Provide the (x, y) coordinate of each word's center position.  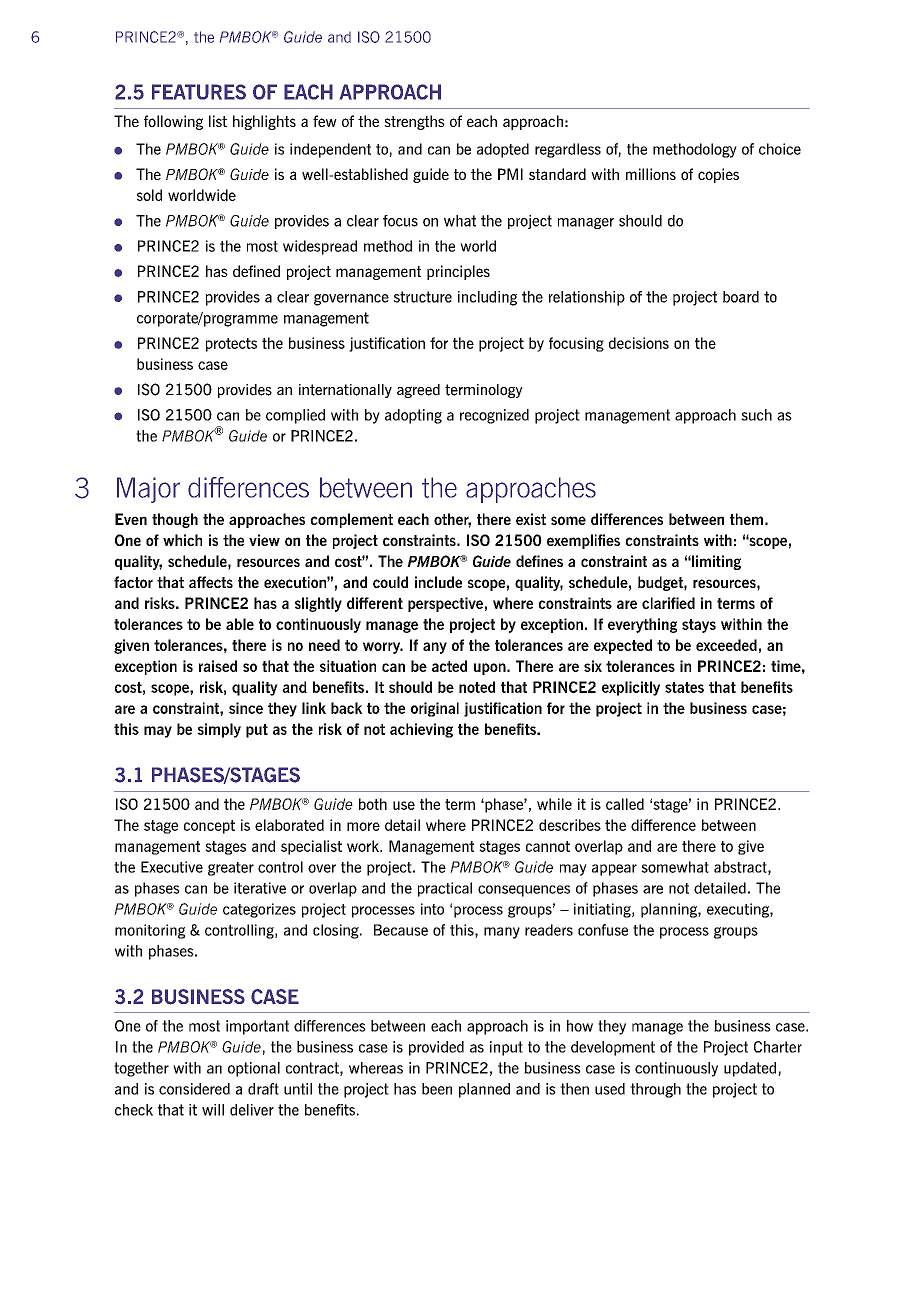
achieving (421, 730)
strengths (414, 122)
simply (219, 730)
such (756, 415)
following (173, 122)
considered (194, 1089)
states (684, 687)
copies (718, 175)
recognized (494, 416)
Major (148, 490)
